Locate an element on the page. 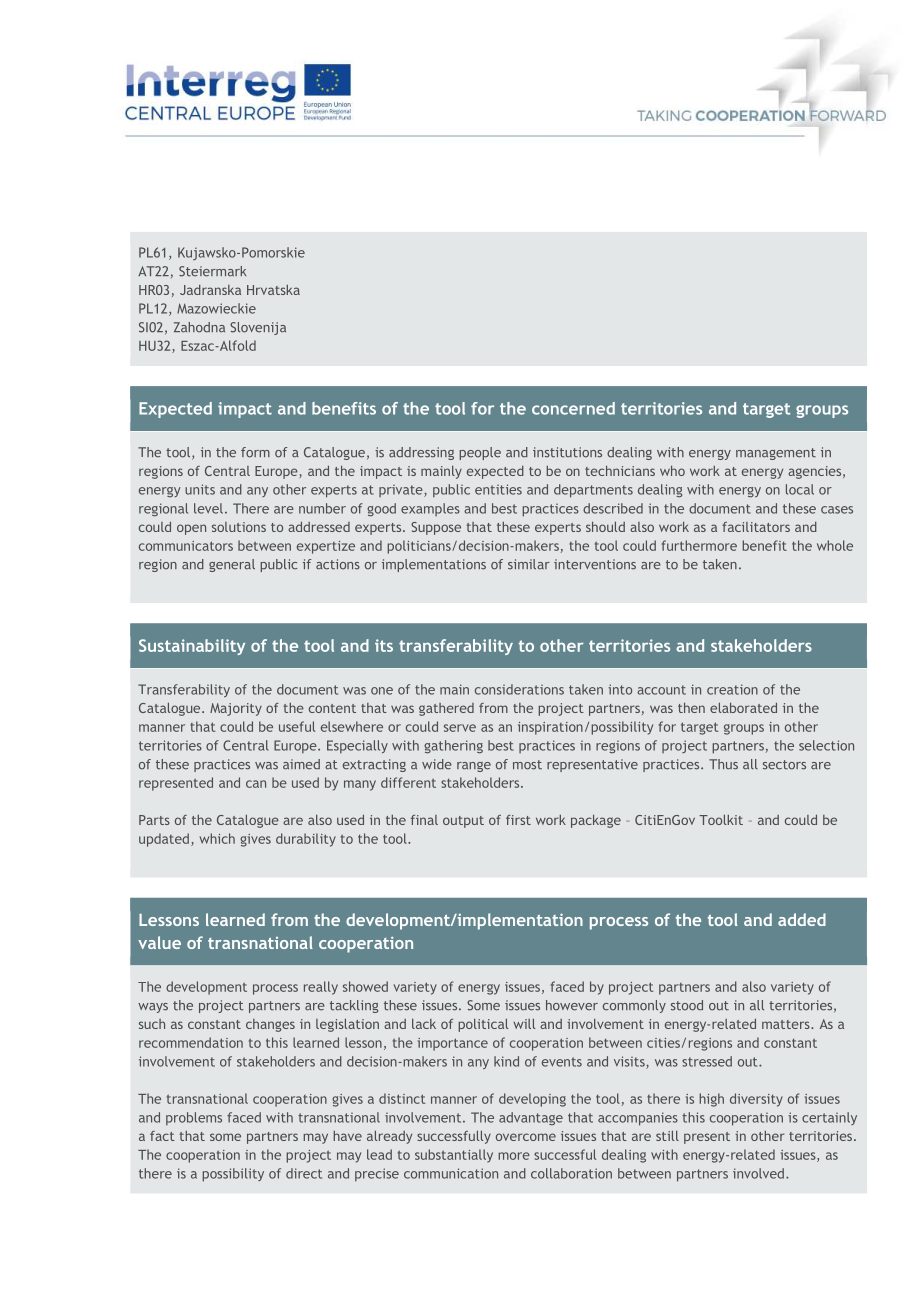  form is located at coordinates (255, 452).
